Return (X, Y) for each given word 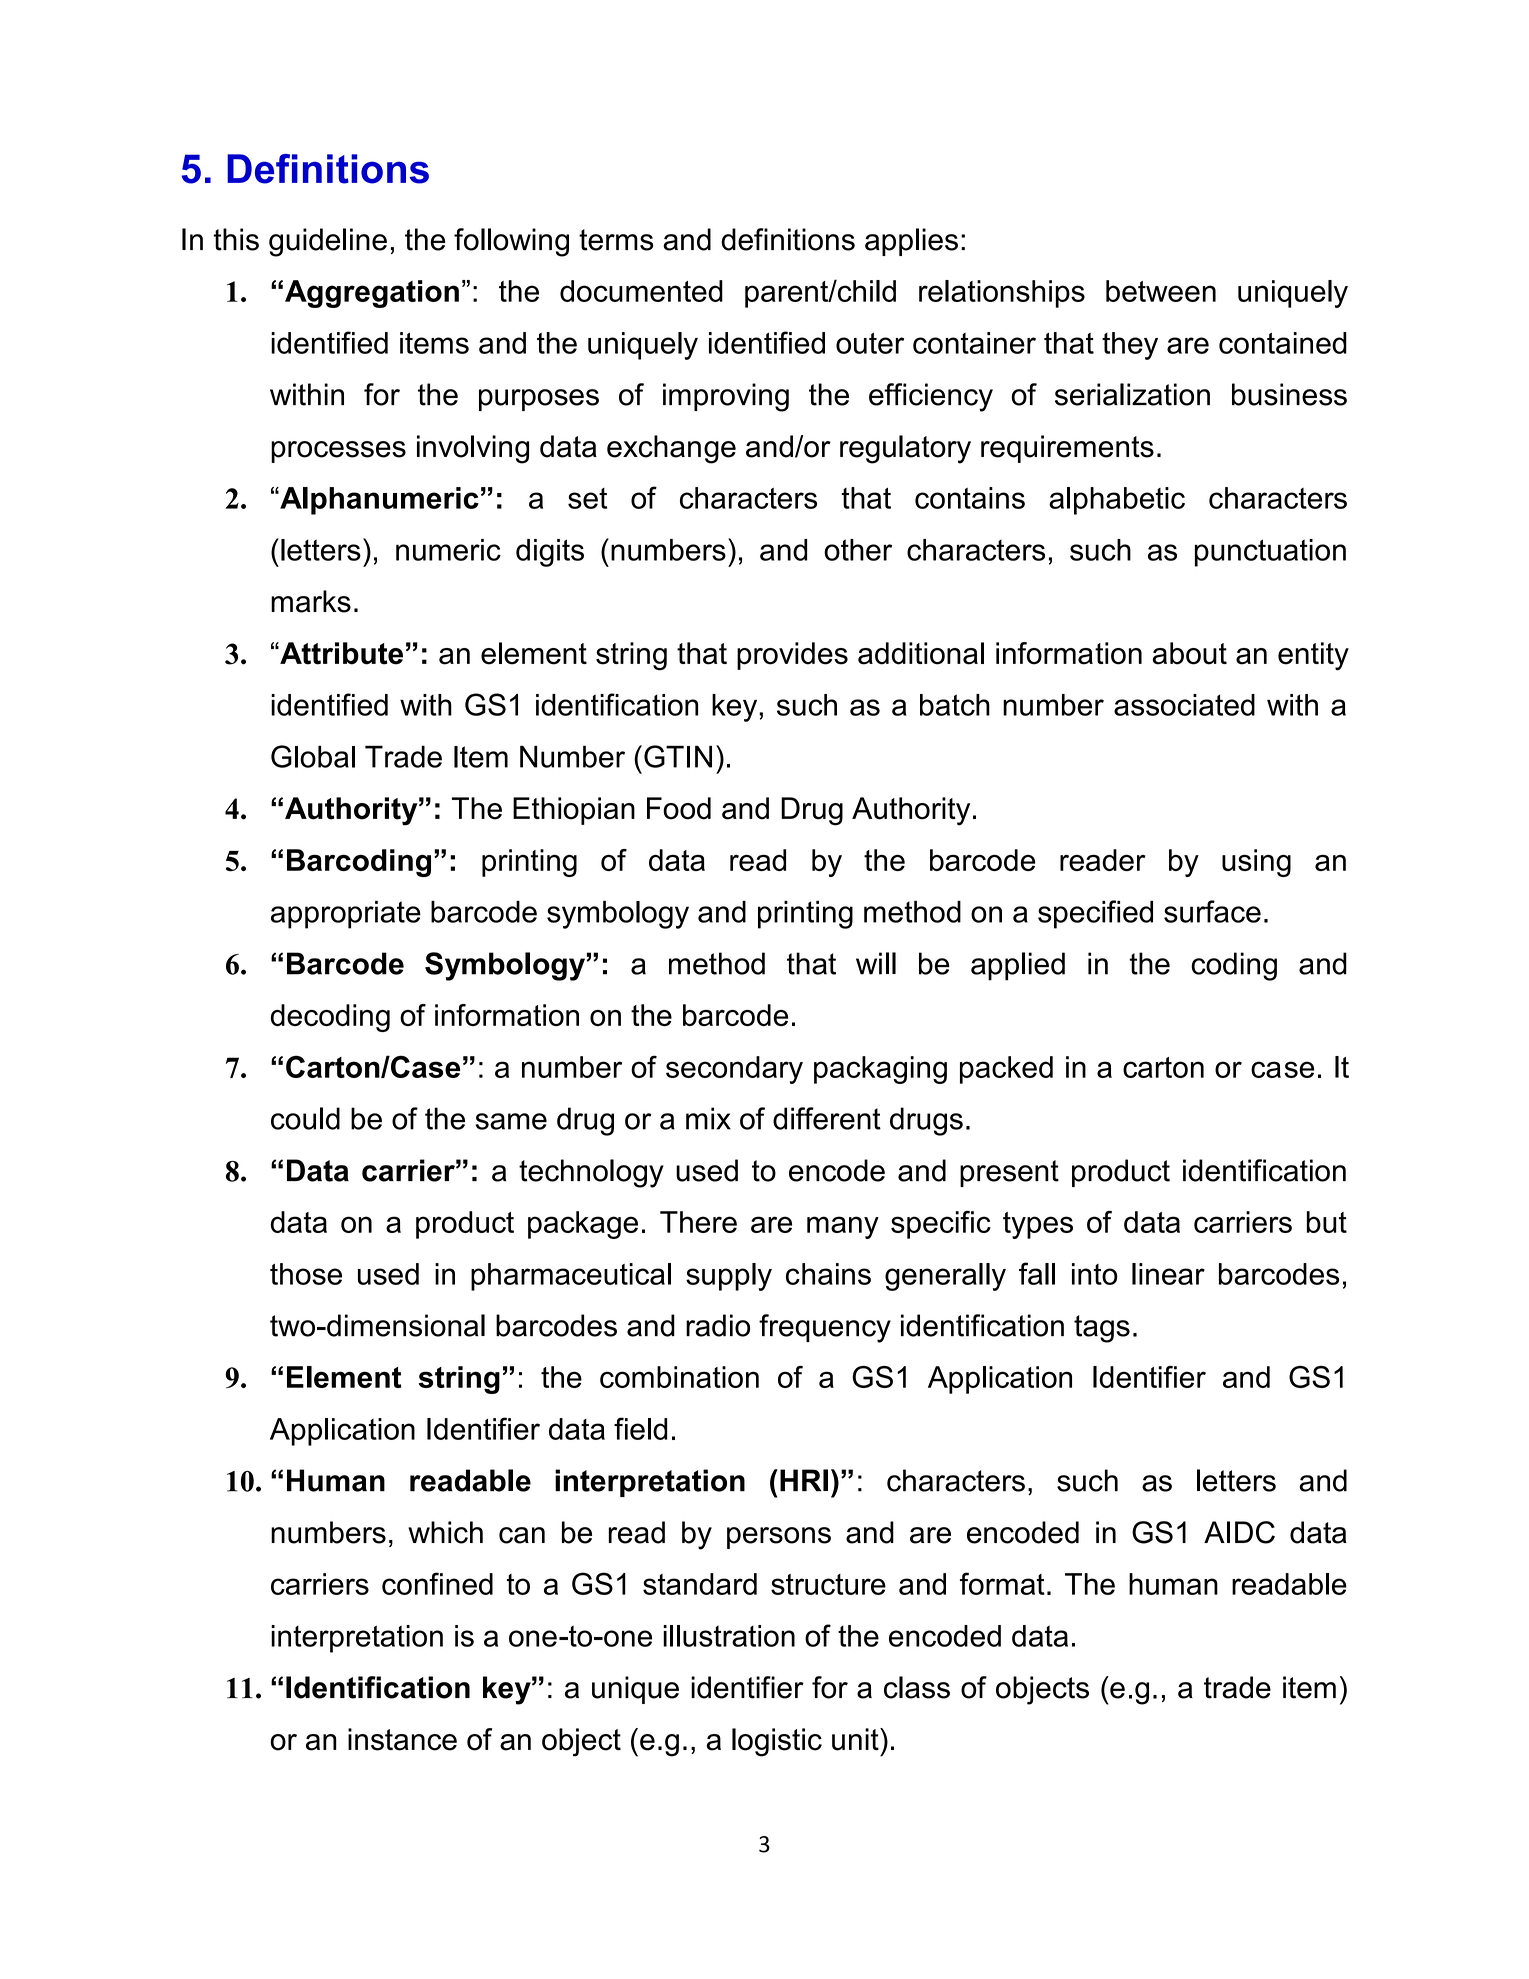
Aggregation (372, 294)
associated (1184, 705)
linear (1168, 1274)
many (843, 1227)
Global (313, 756)
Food (679, 808)
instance (402, 1739)
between (1161, 291)
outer (870, 343)
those (306, 1274)
